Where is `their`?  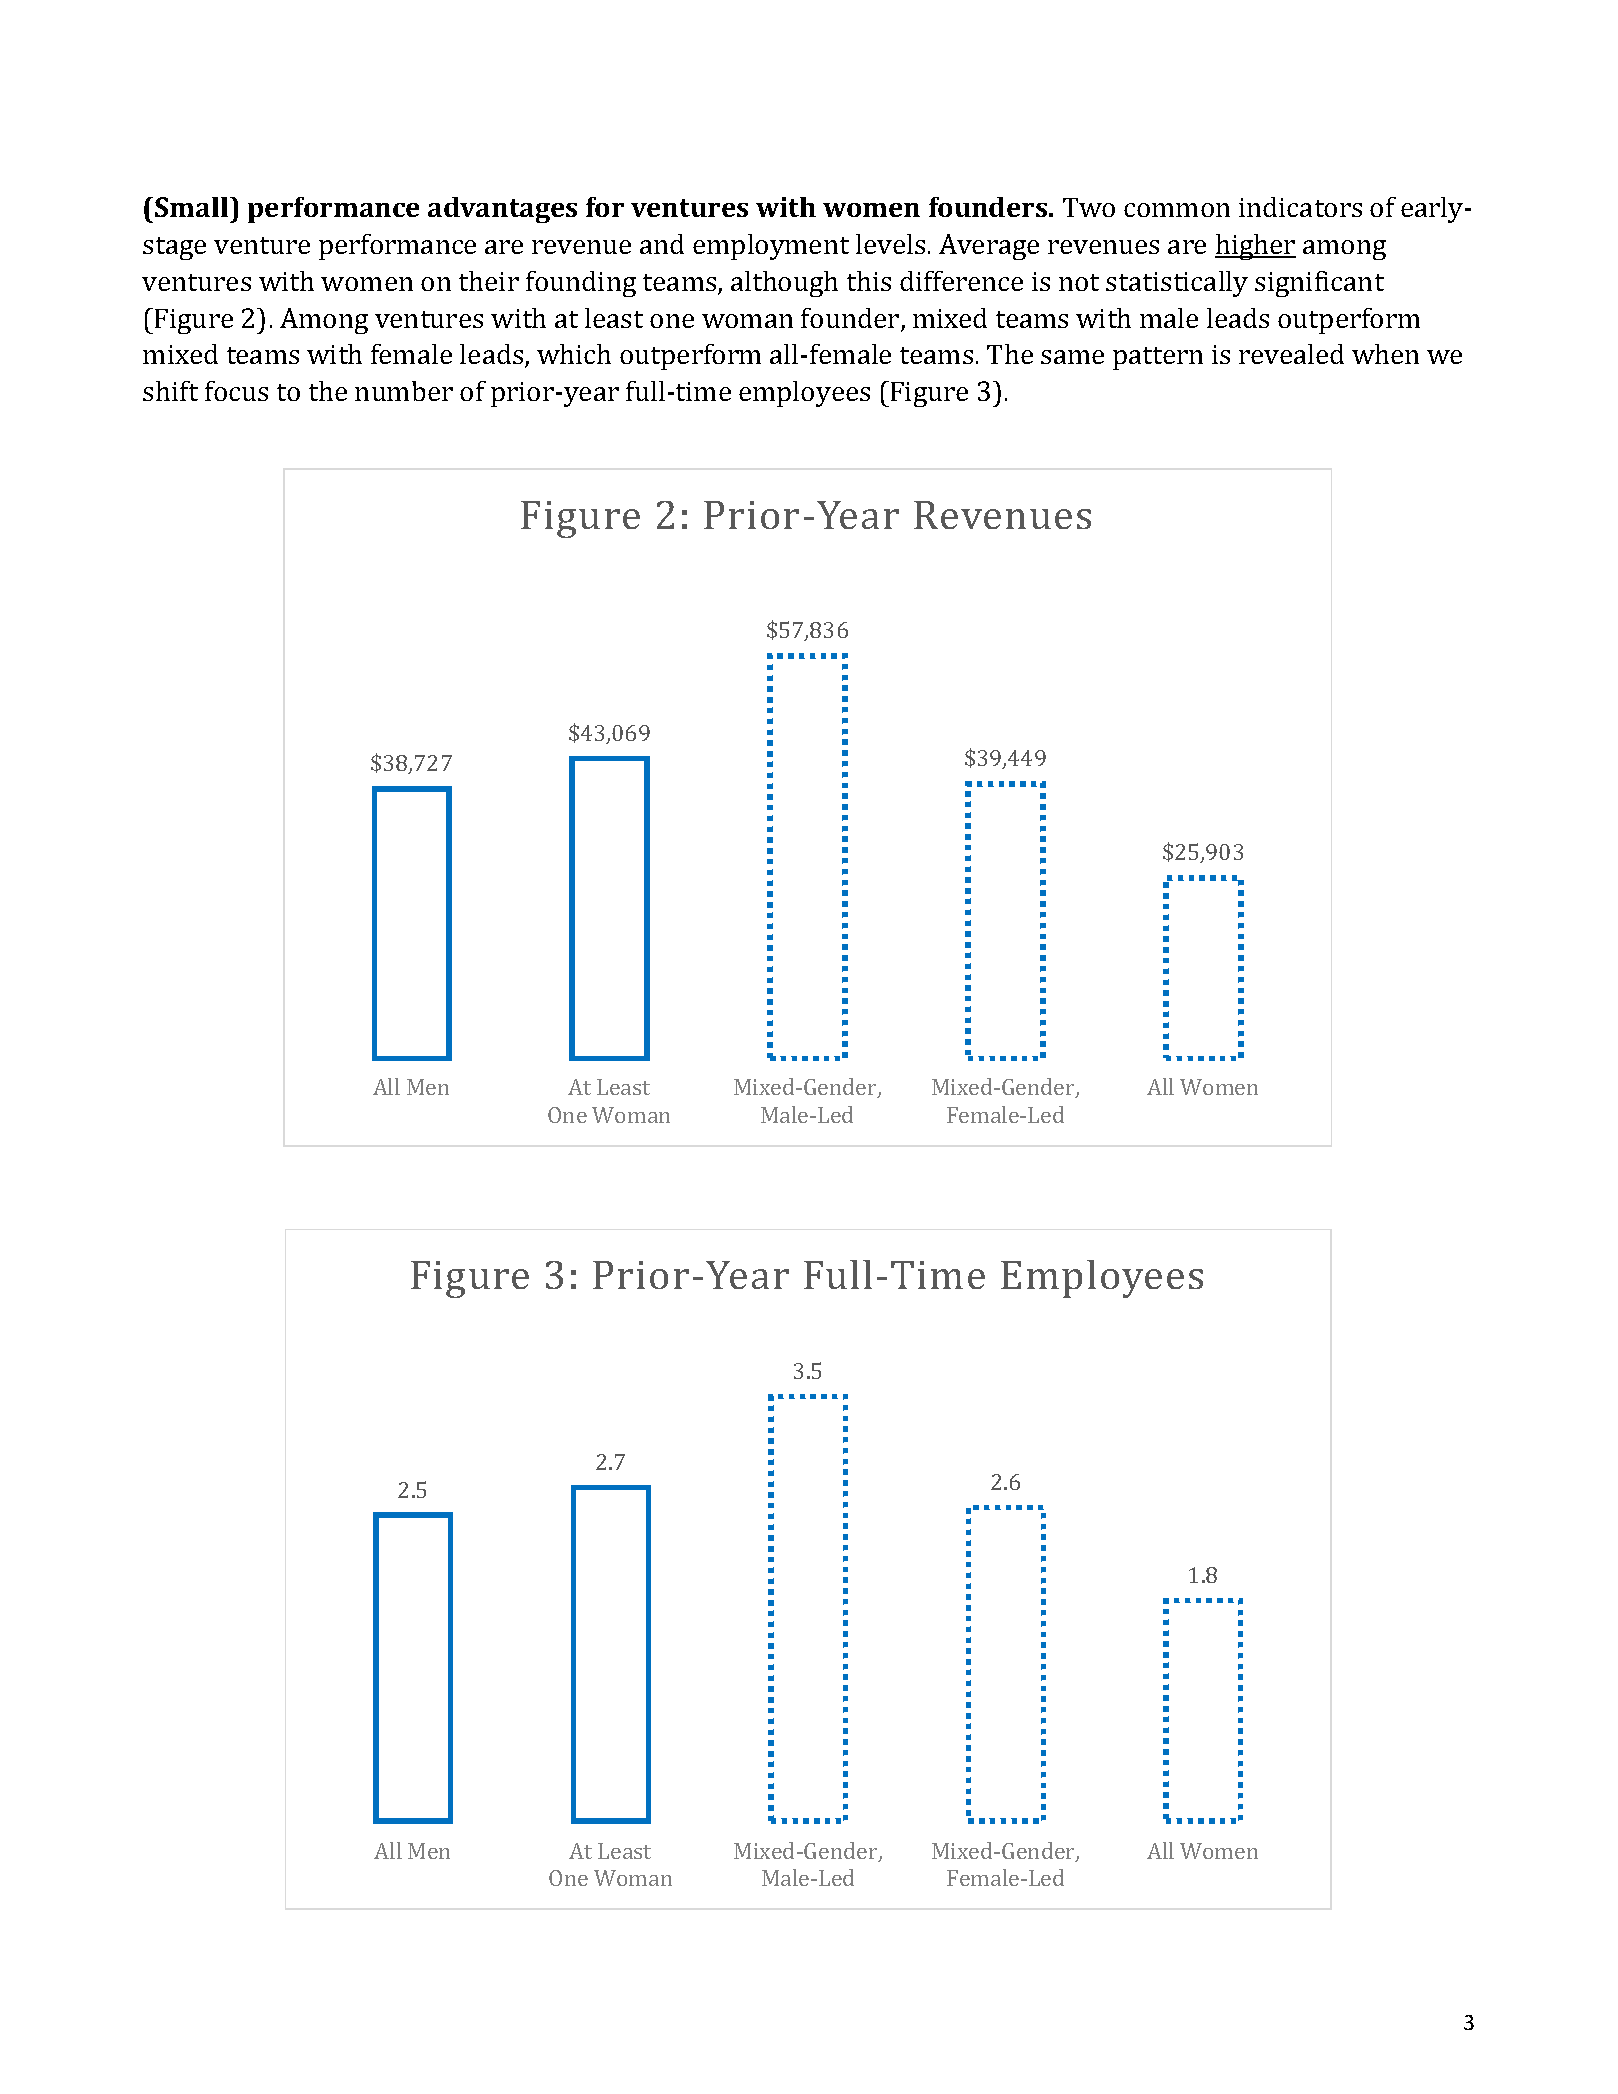
their is located at coordinates (489, 281).
